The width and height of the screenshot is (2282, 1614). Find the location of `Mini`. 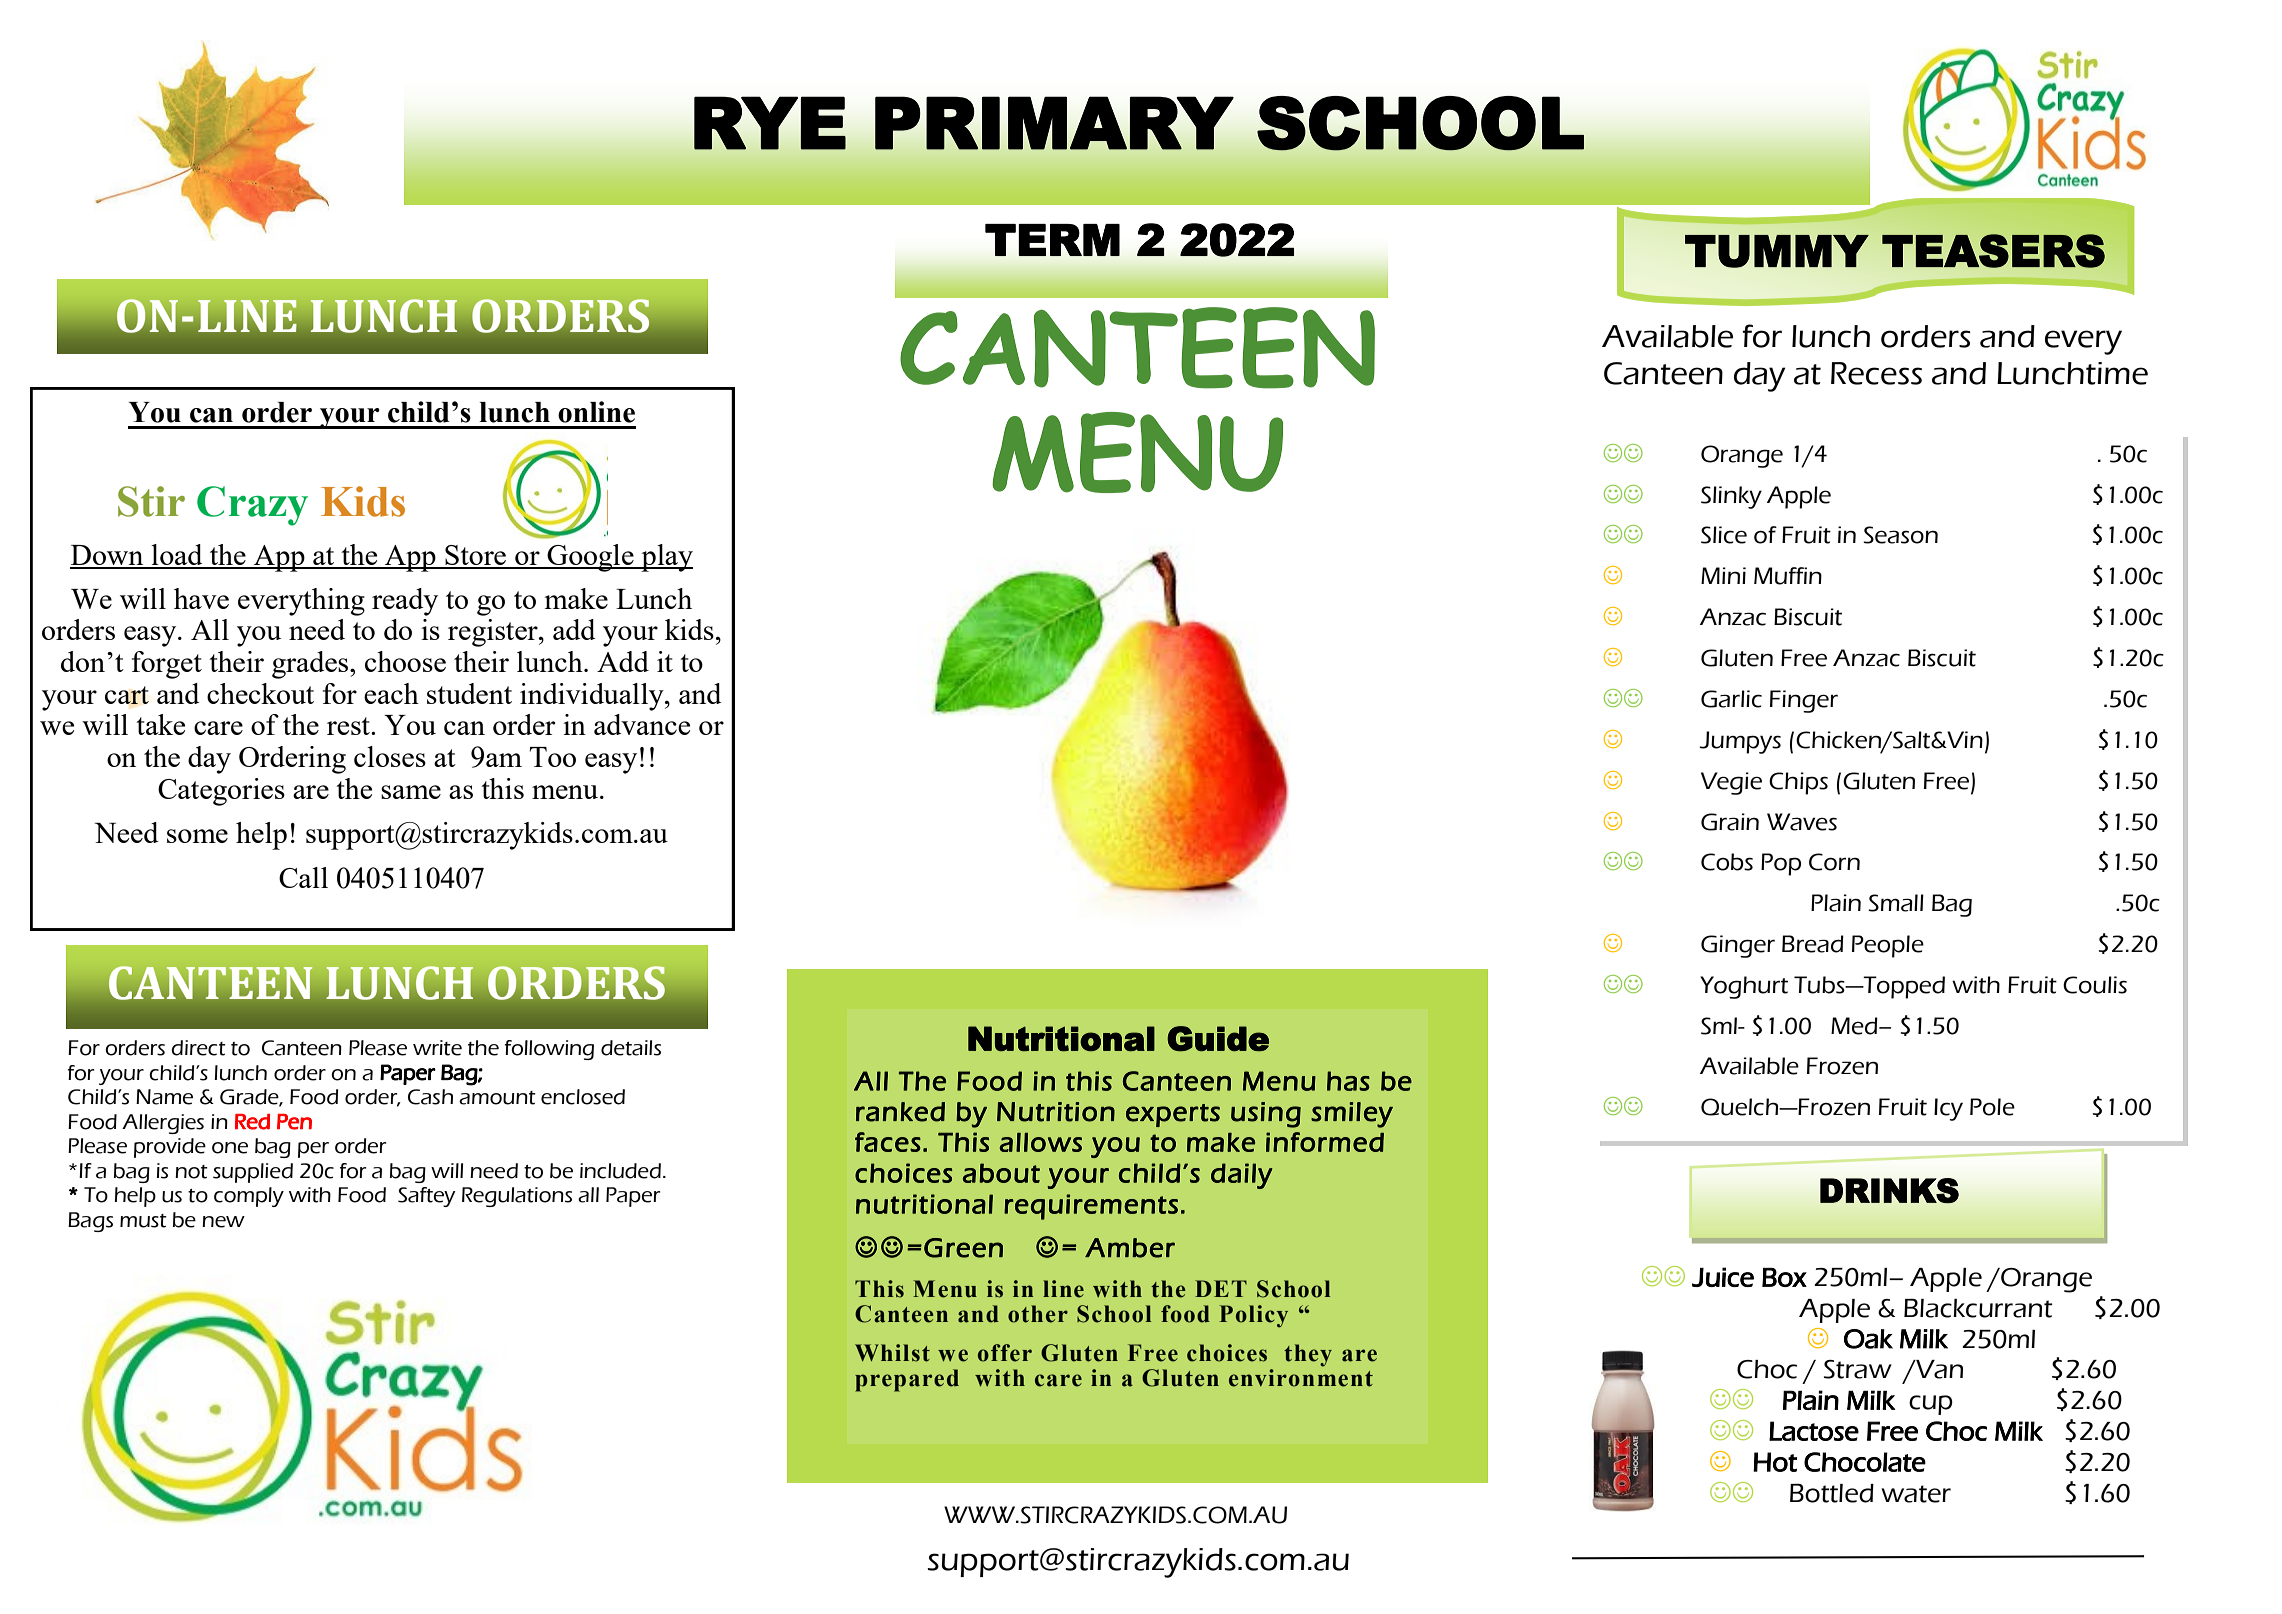

Mini is located at coordinates (1723, 575).
